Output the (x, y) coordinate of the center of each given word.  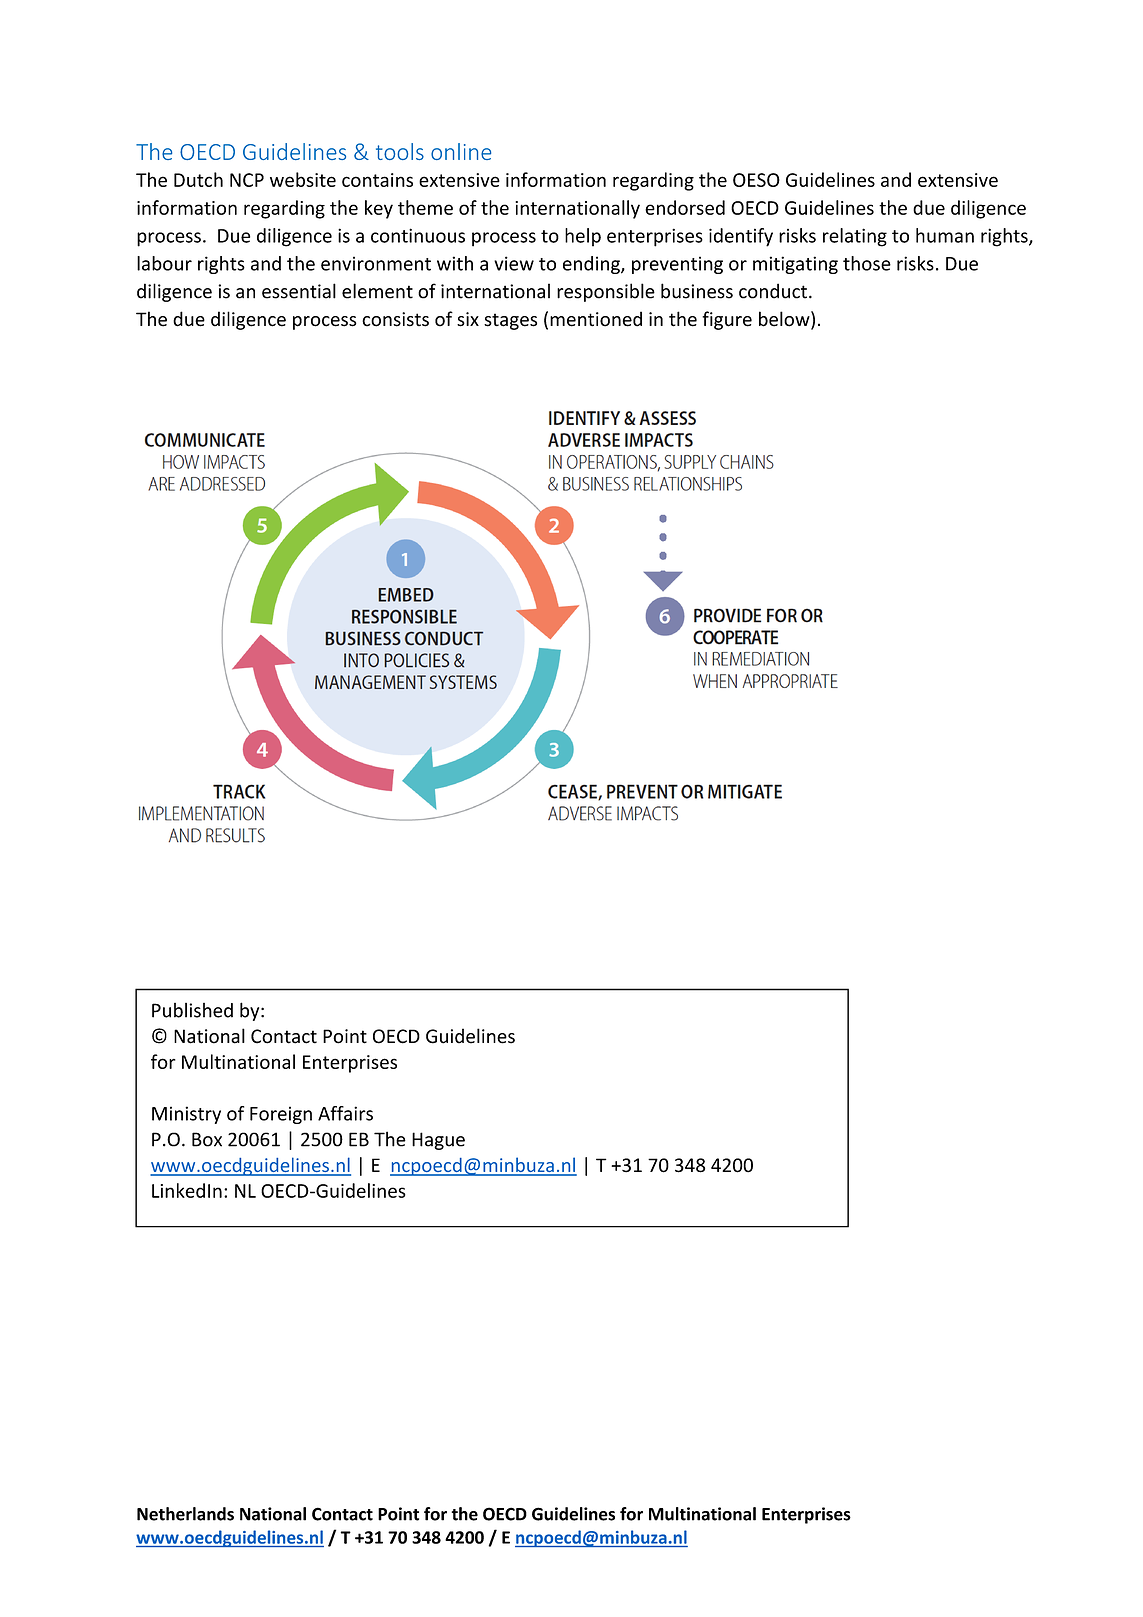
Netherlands (185, 1514)
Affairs (345, 1113)
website (303, 179)
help (583, 237)
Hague (438, 1141)
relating (855, 237)
